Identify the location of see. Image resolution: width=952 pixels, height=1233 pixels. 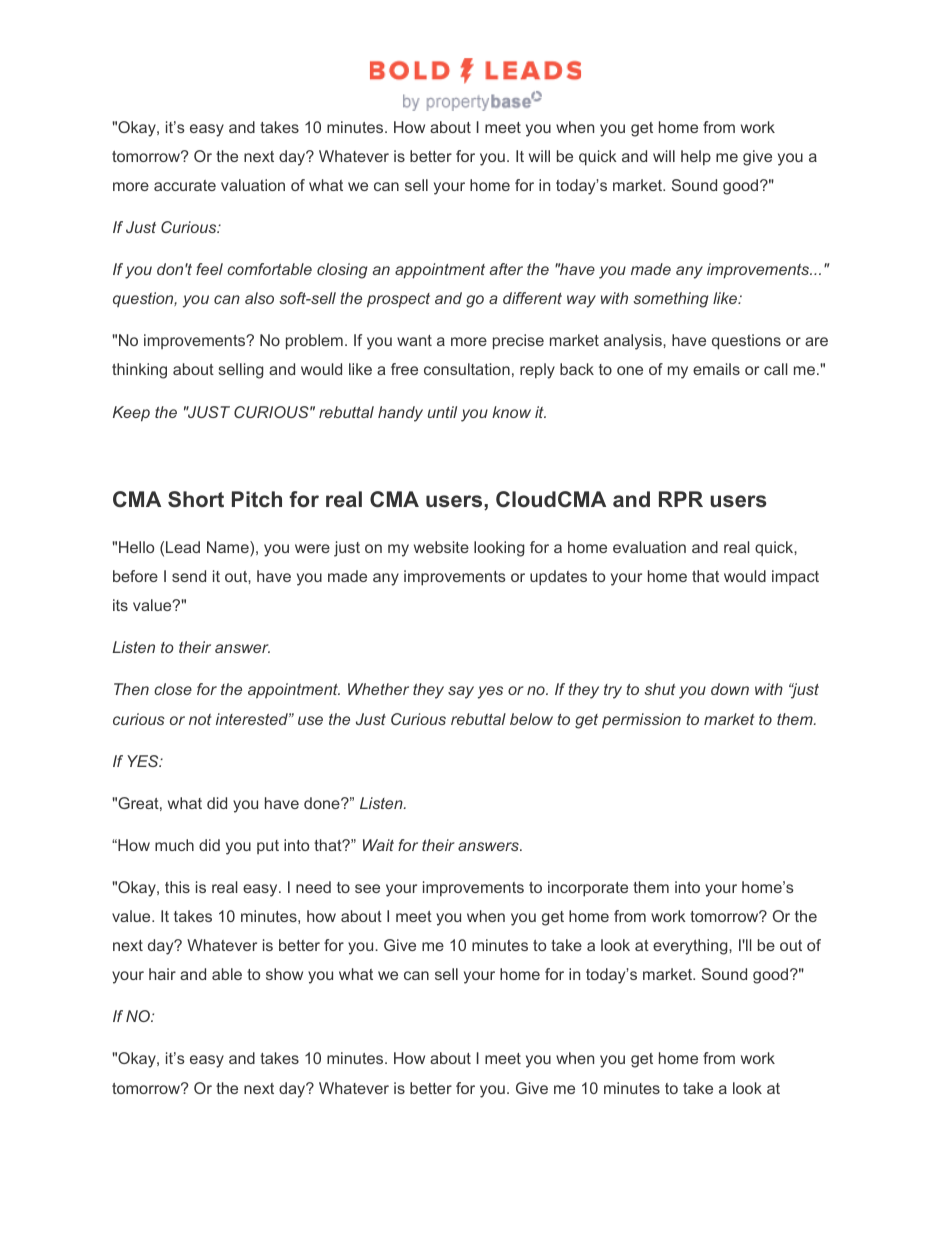
(367, 888).
